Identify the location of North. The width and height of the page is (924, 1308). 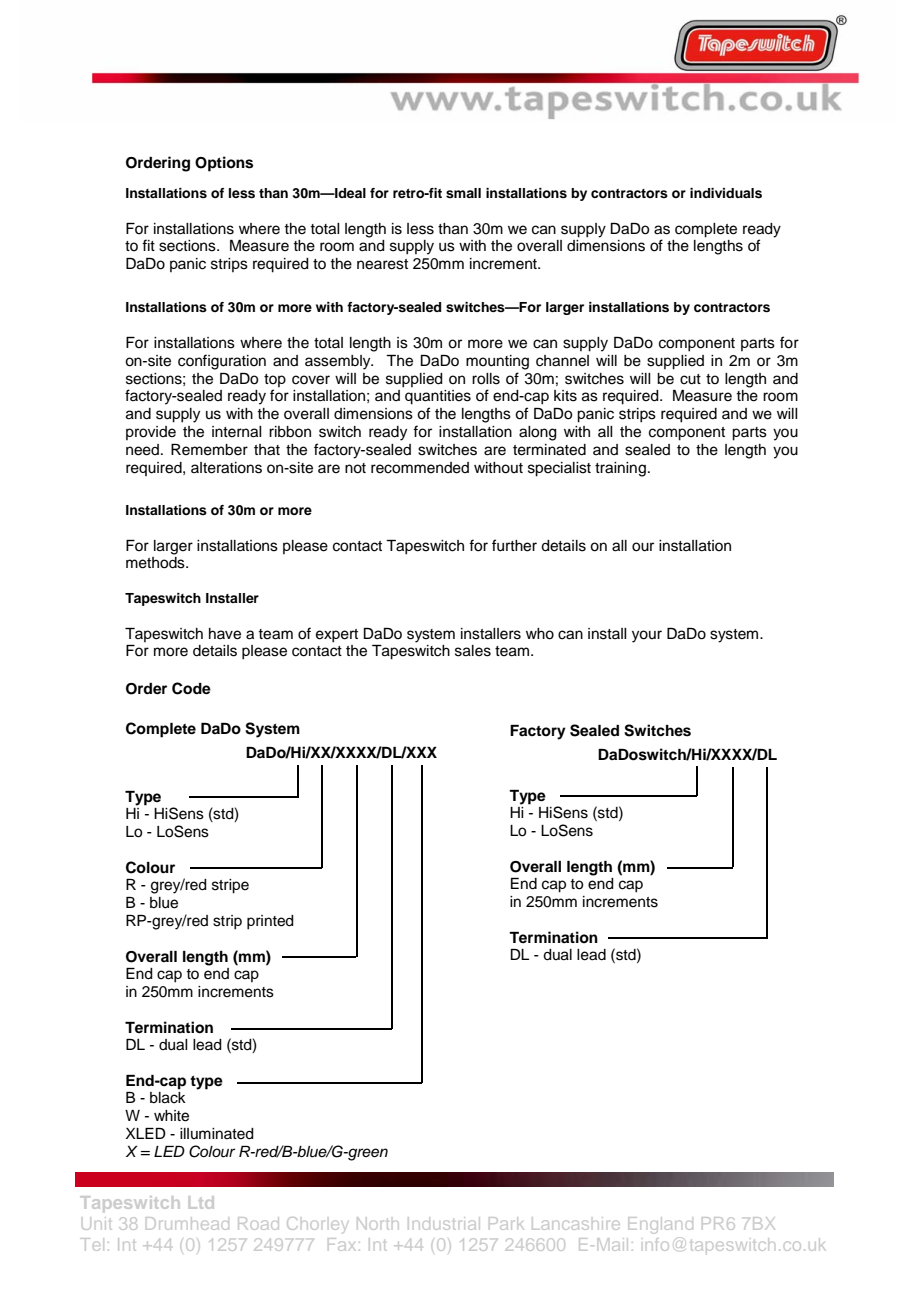
(377, 1223).
